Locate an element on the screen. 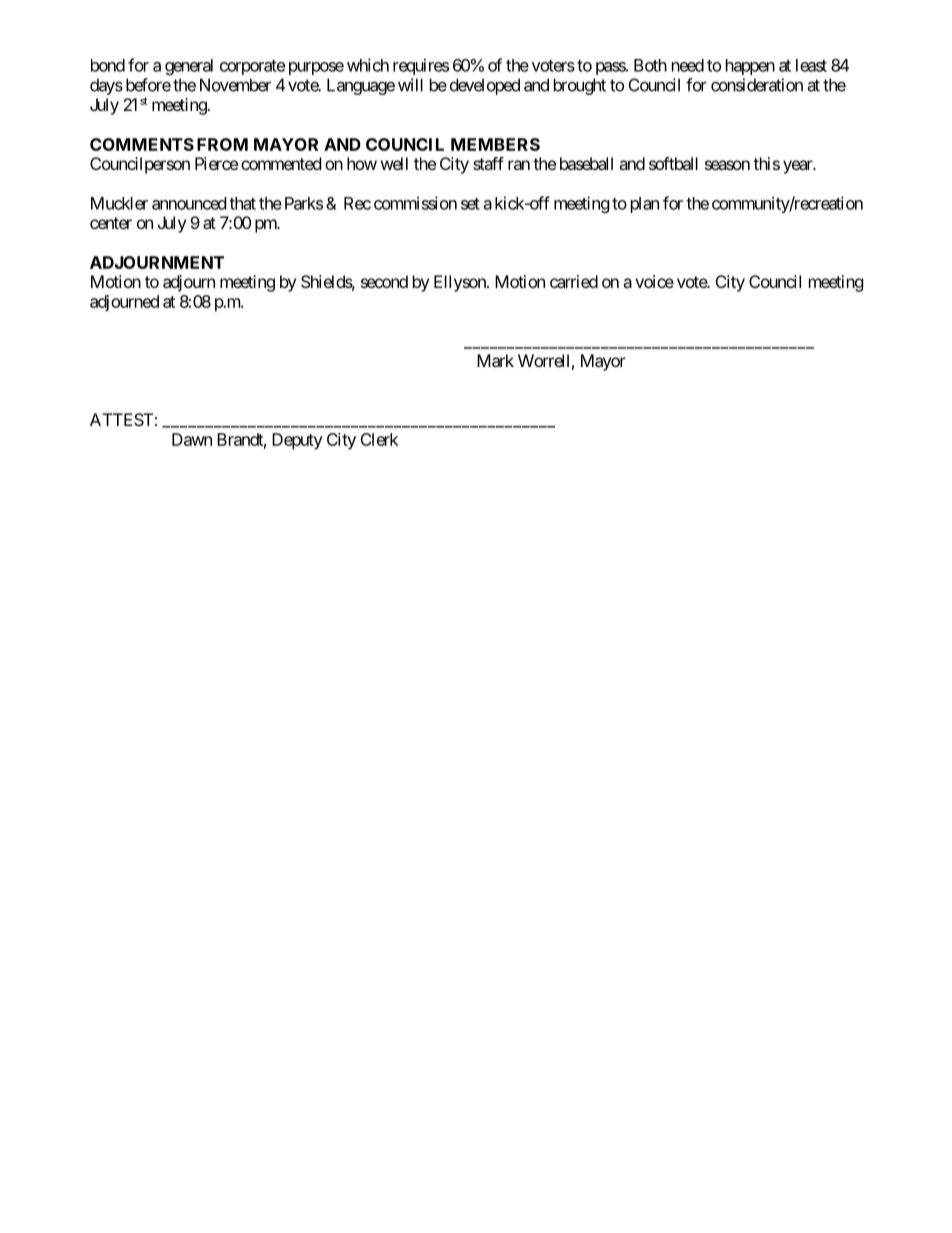 Image resolution: width=952 pixels, height=1233 pixels. plan is located at coordinates (645, 205).
